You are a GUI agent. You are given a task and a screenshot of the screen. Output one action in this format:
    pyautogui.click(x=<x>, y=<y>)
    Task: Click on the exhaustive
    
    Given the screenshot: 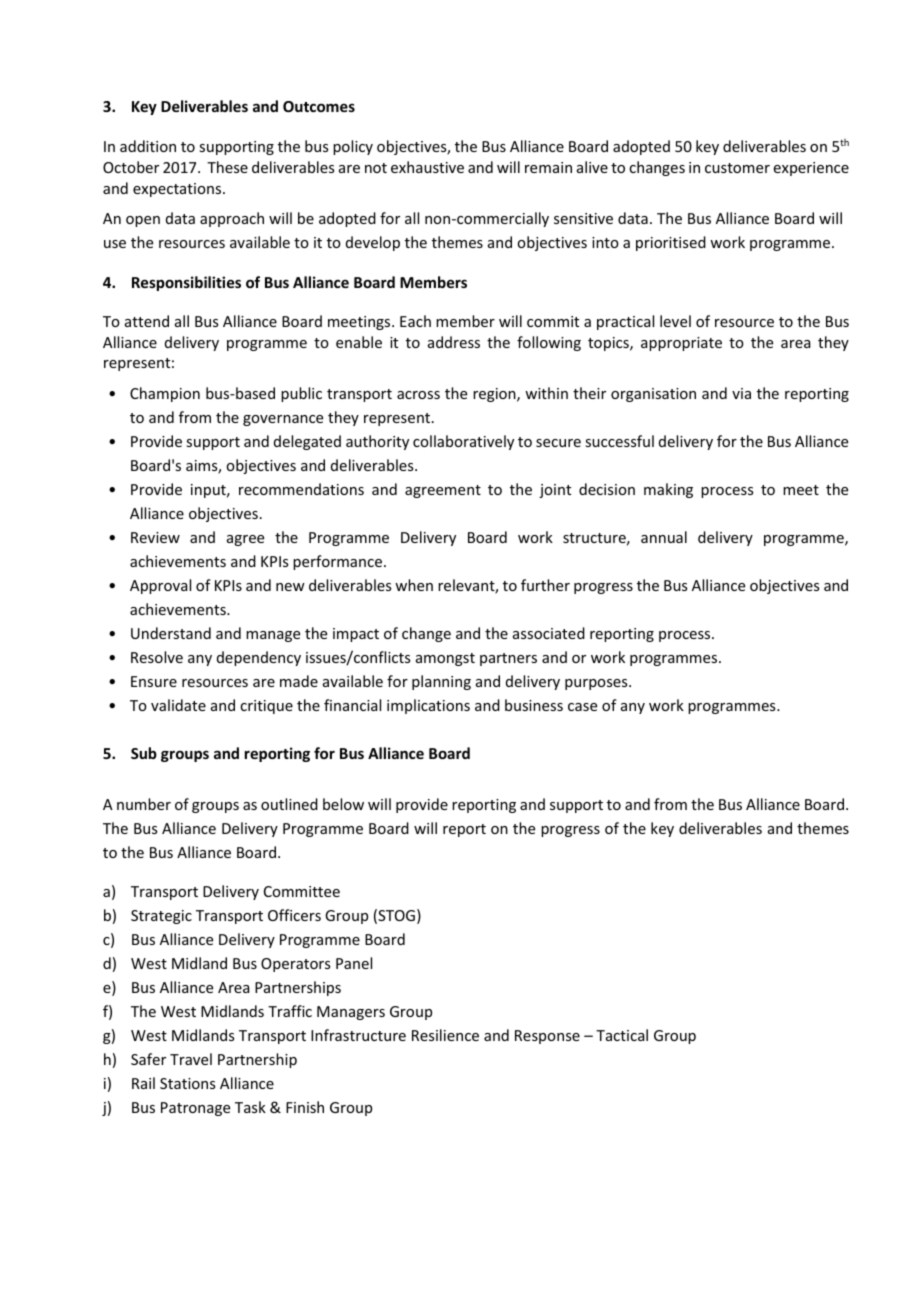 What is the action you would take?
    pyautogui.click(x=427, y=167)
